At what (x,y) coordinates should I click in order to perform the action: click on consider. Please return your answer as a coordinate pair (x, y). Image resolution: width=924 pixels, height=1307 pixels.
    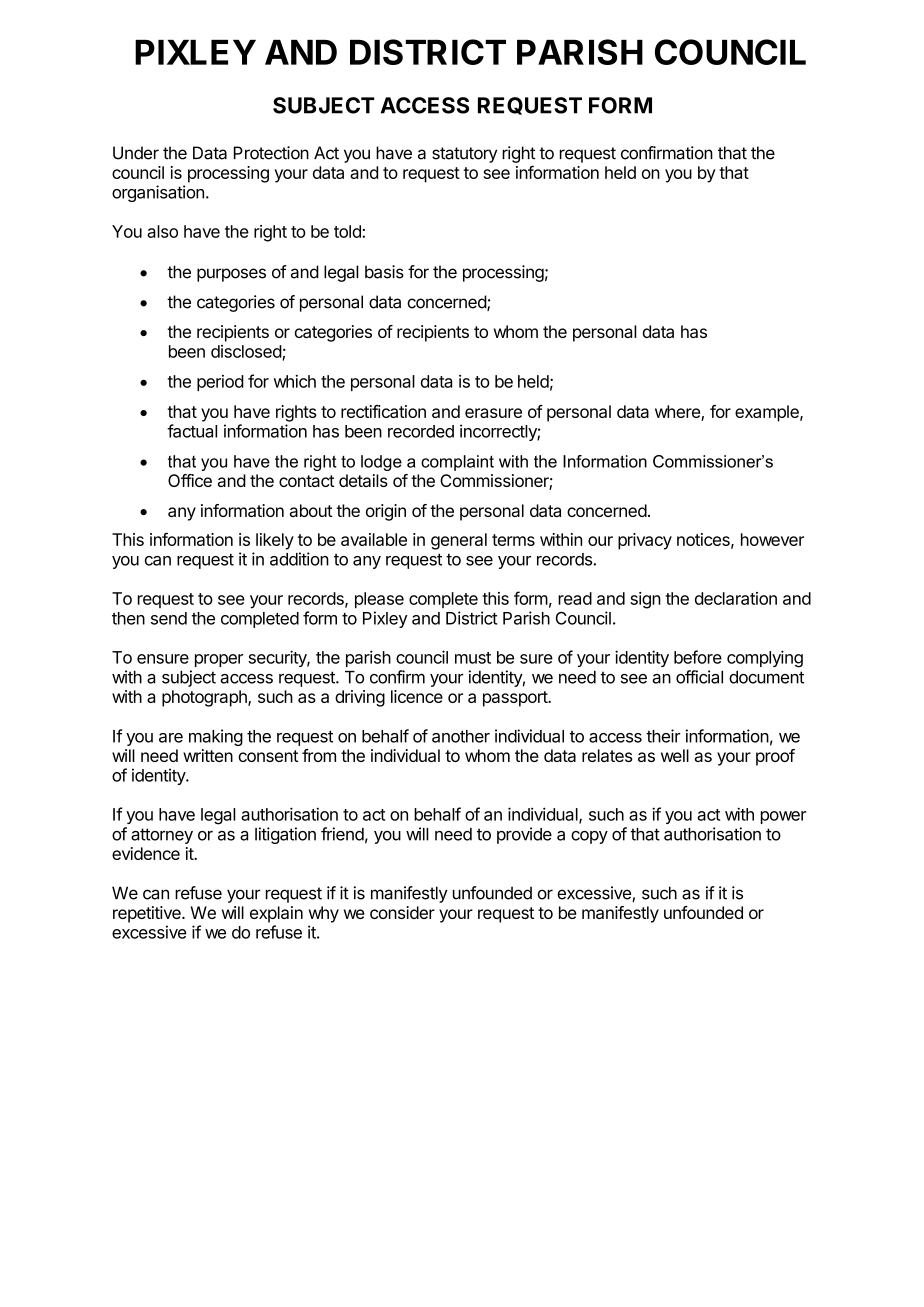
    Looking at the image, I should click on (402, 912).
